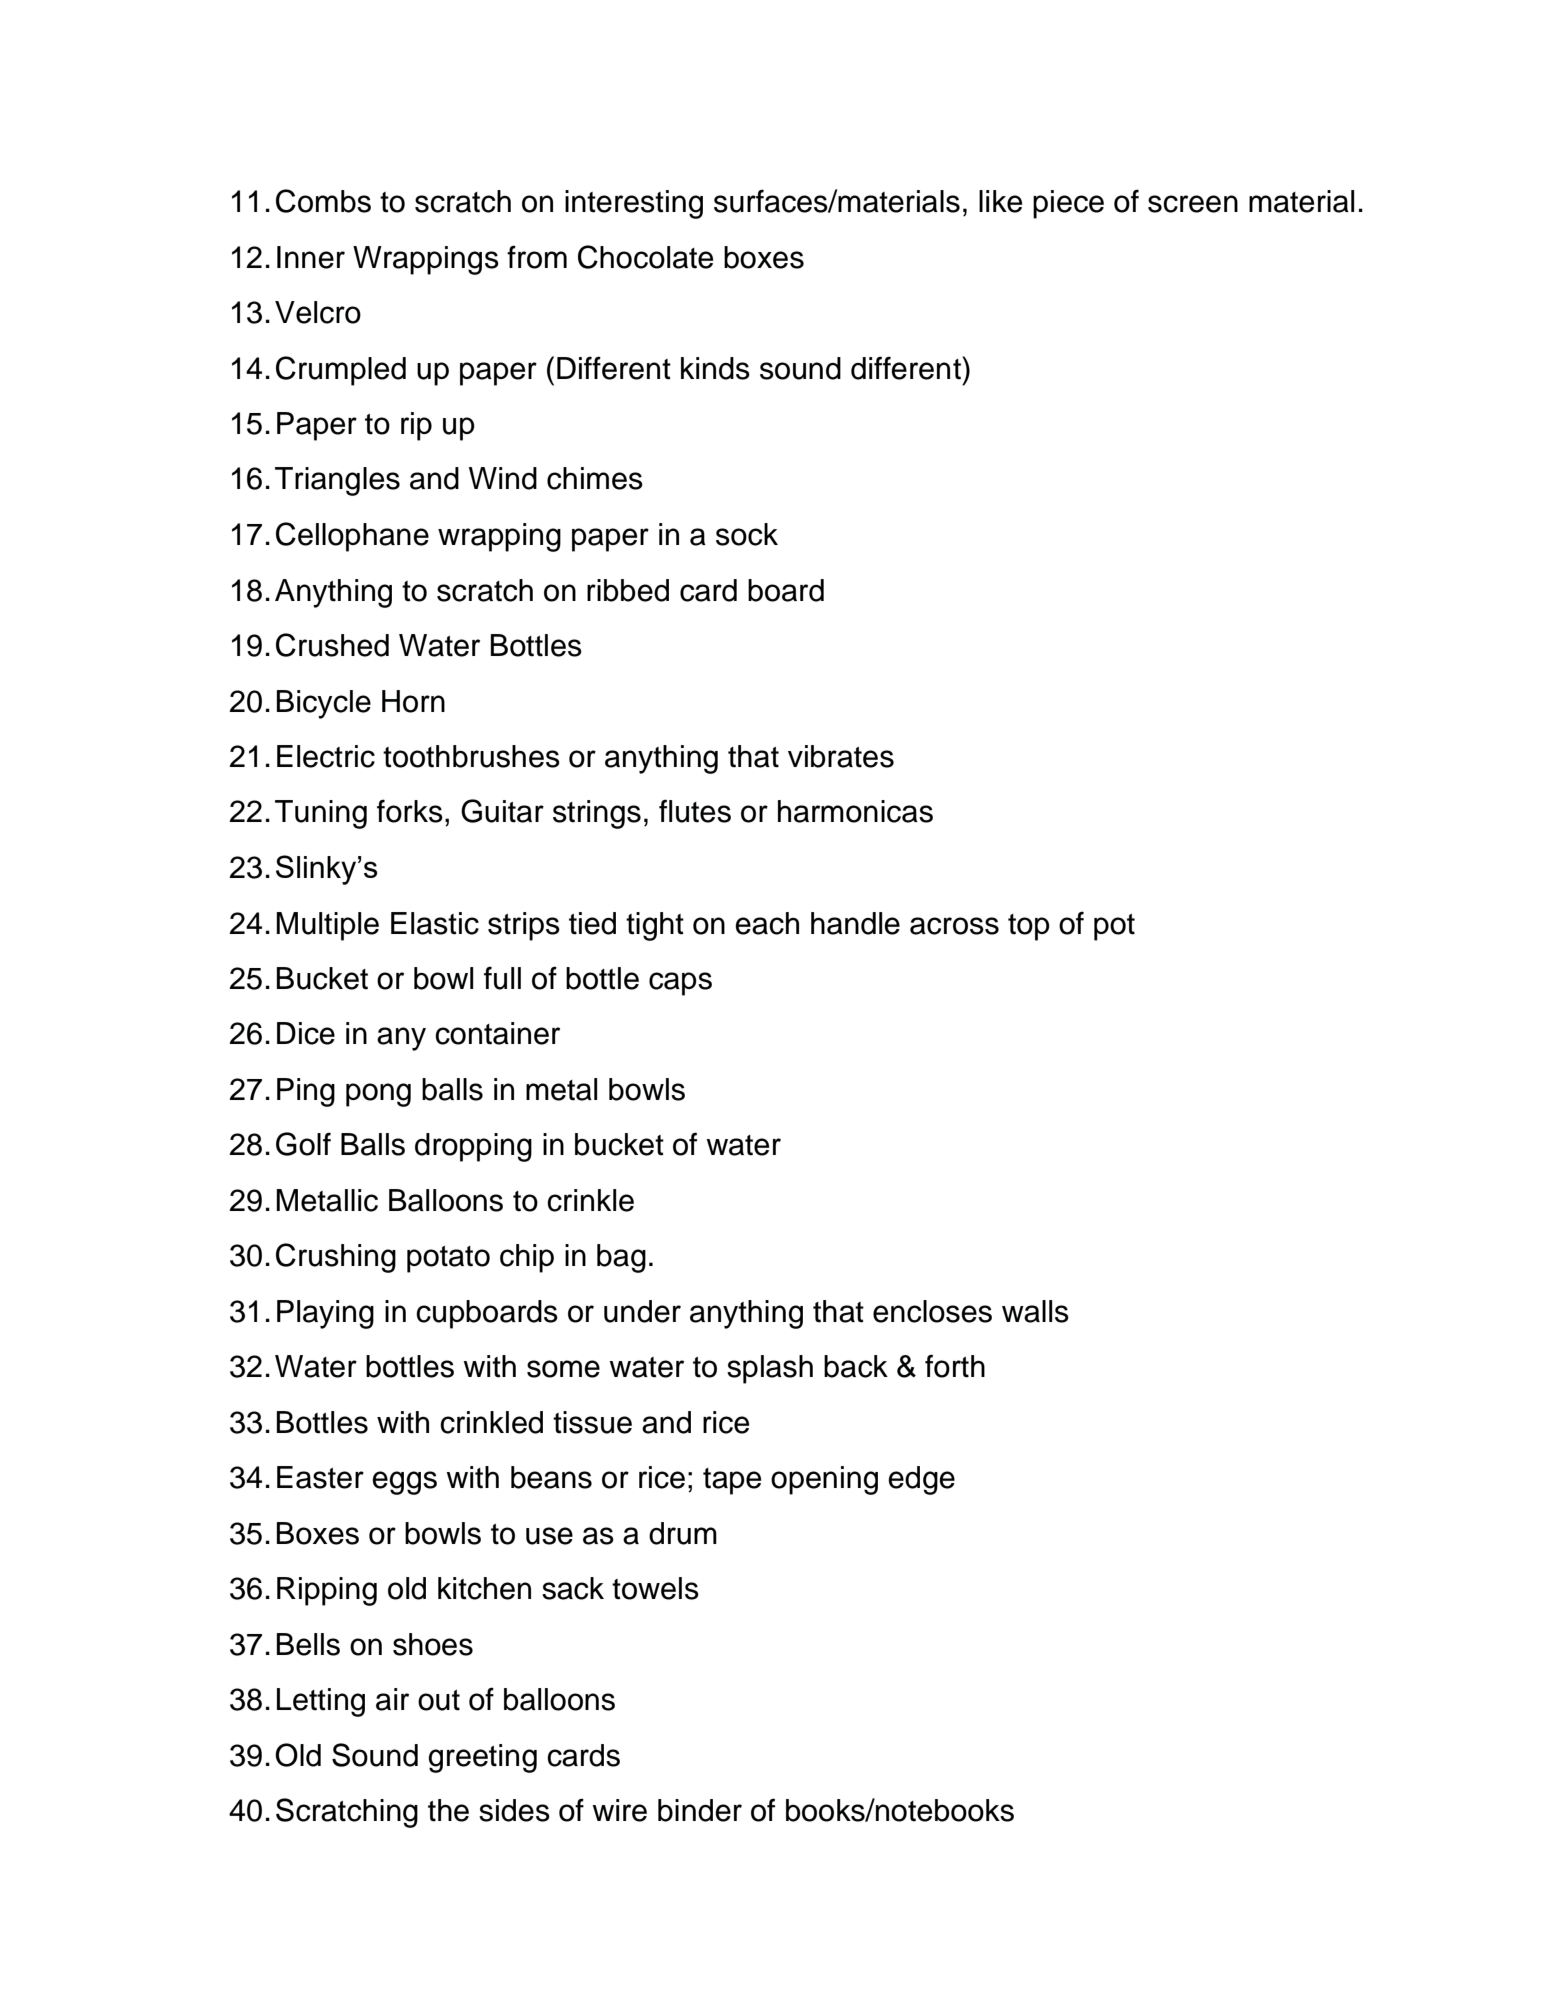 The height and width of the screenshot is (2016, 1558). Describe the element at coordinates (1035, 1311) in the screenshot. I see `walls` at that location.
